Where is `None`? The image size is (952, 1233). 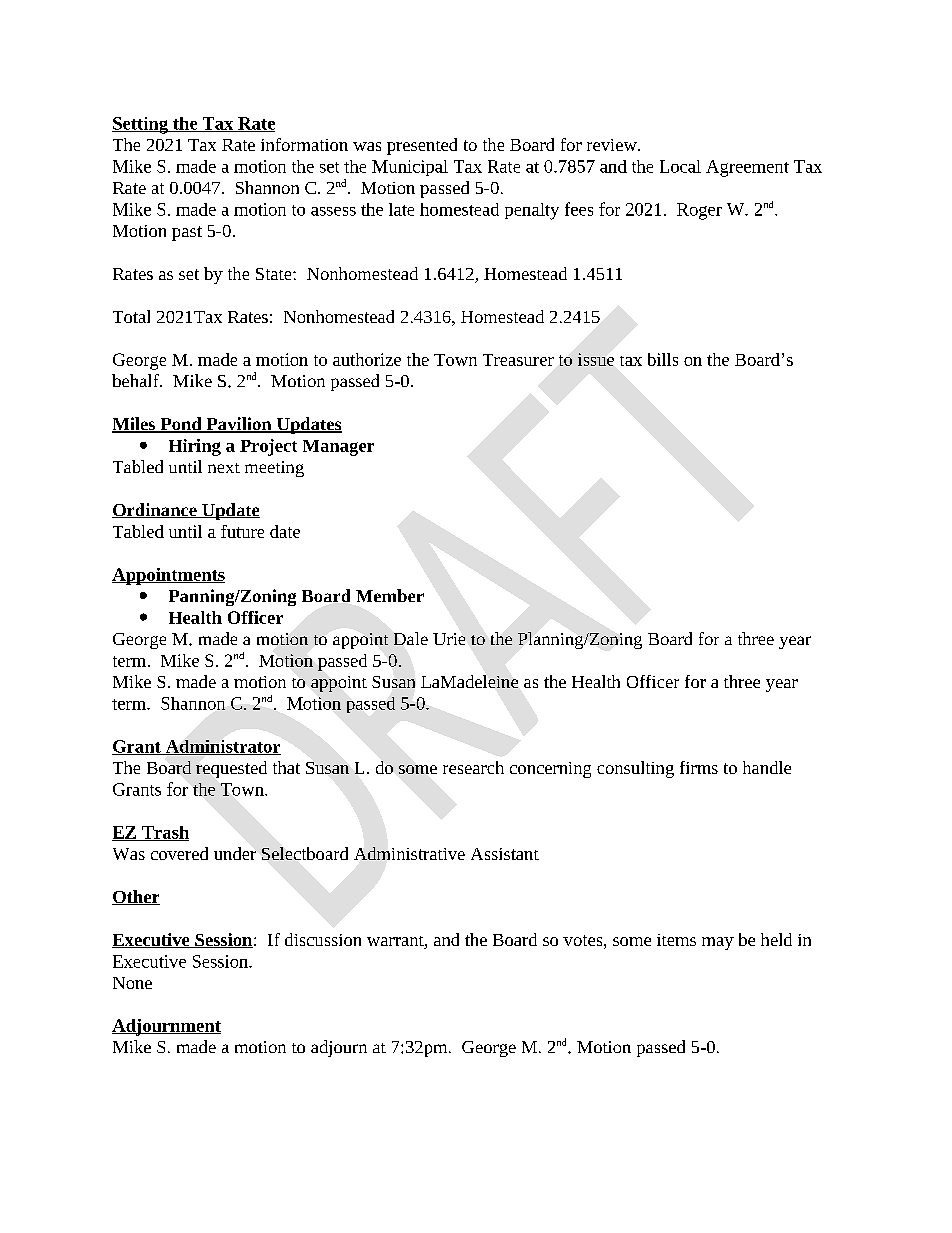 None is located at coordinates (132, 983).
